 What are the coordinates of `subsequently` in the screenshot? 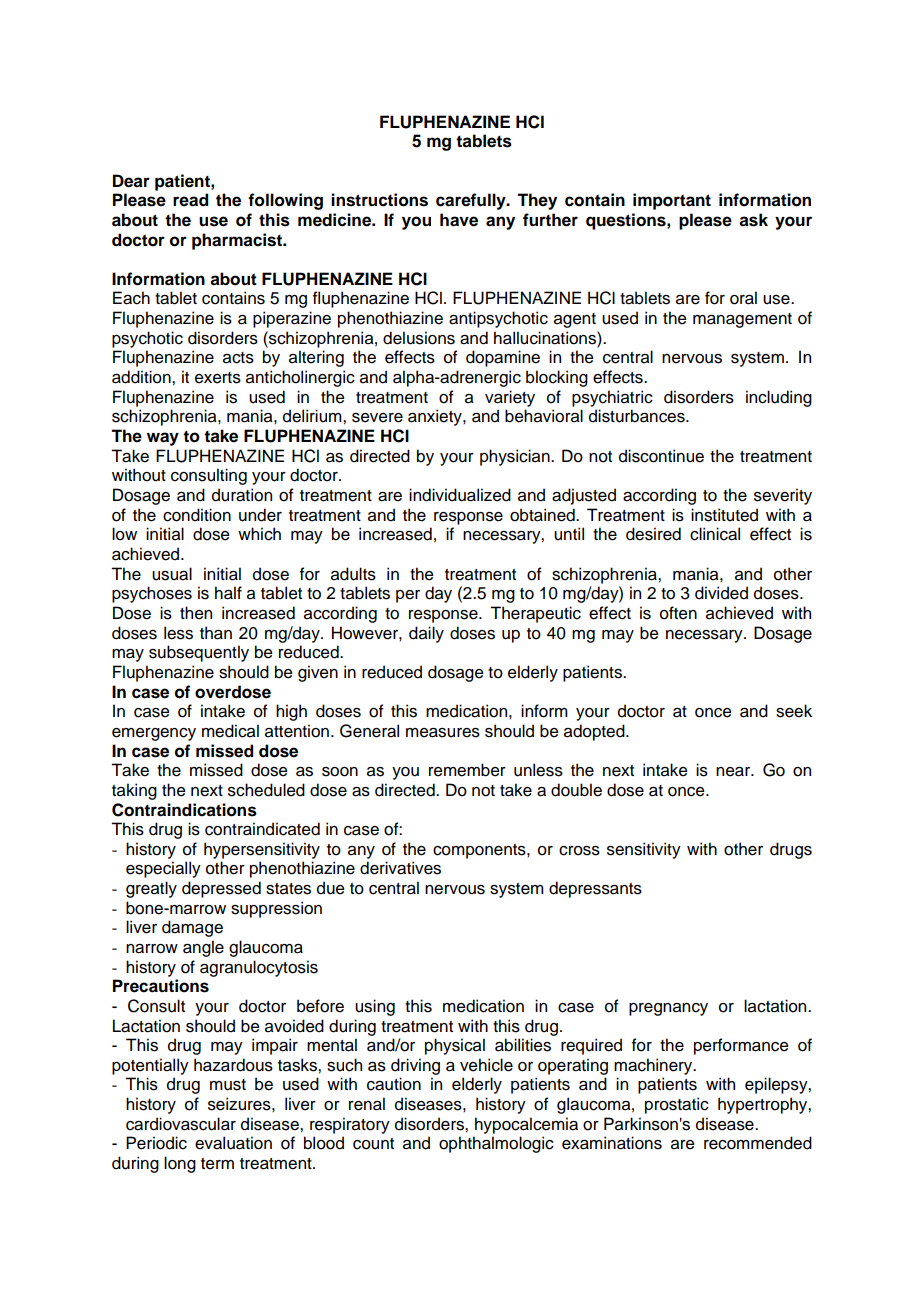 It's located at (199, 653).
